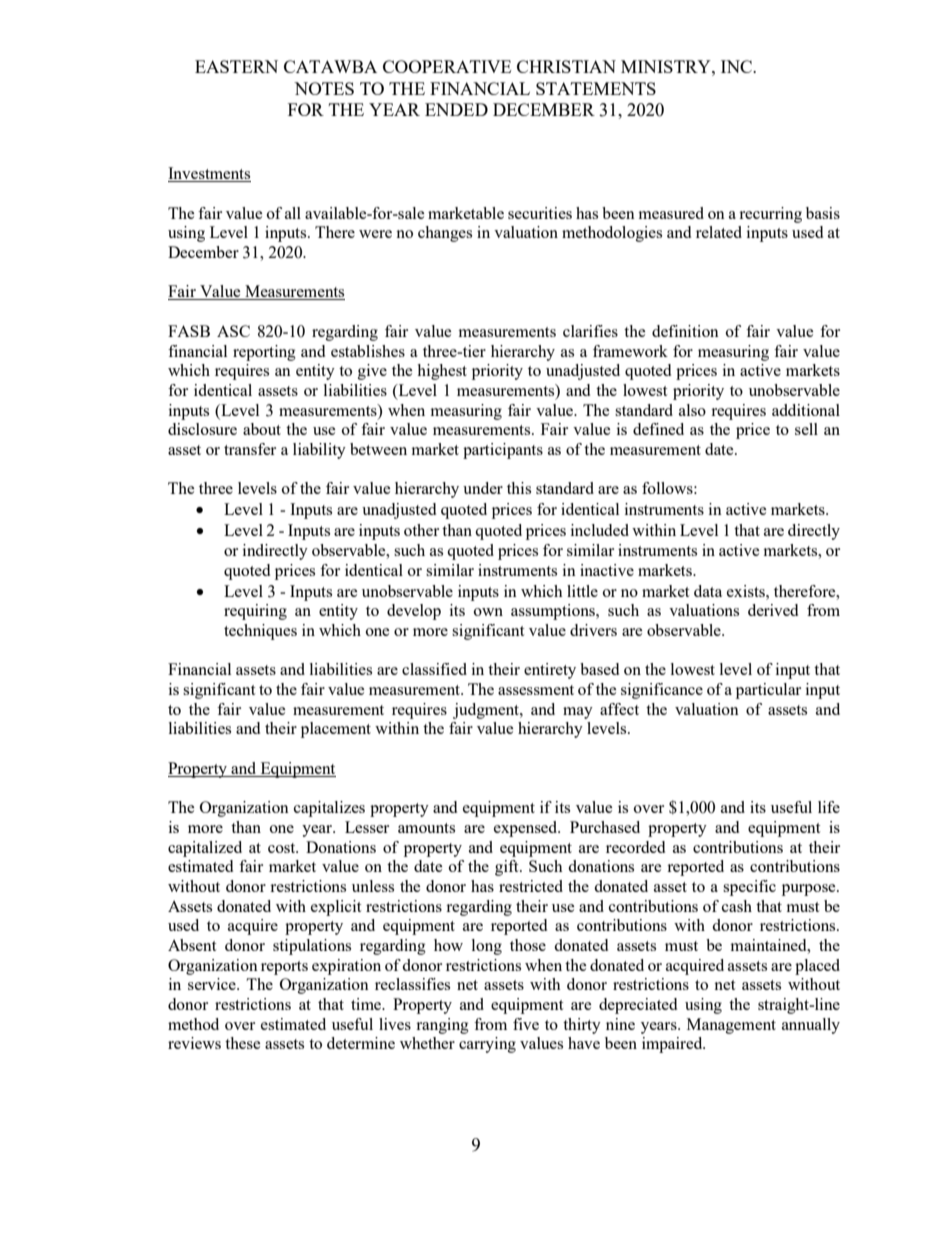 The height and width of the document is (1233, 952). What do you see at coordinates (243, 1043) in the document?
I see `these` at bounding box center [243, 1043].
